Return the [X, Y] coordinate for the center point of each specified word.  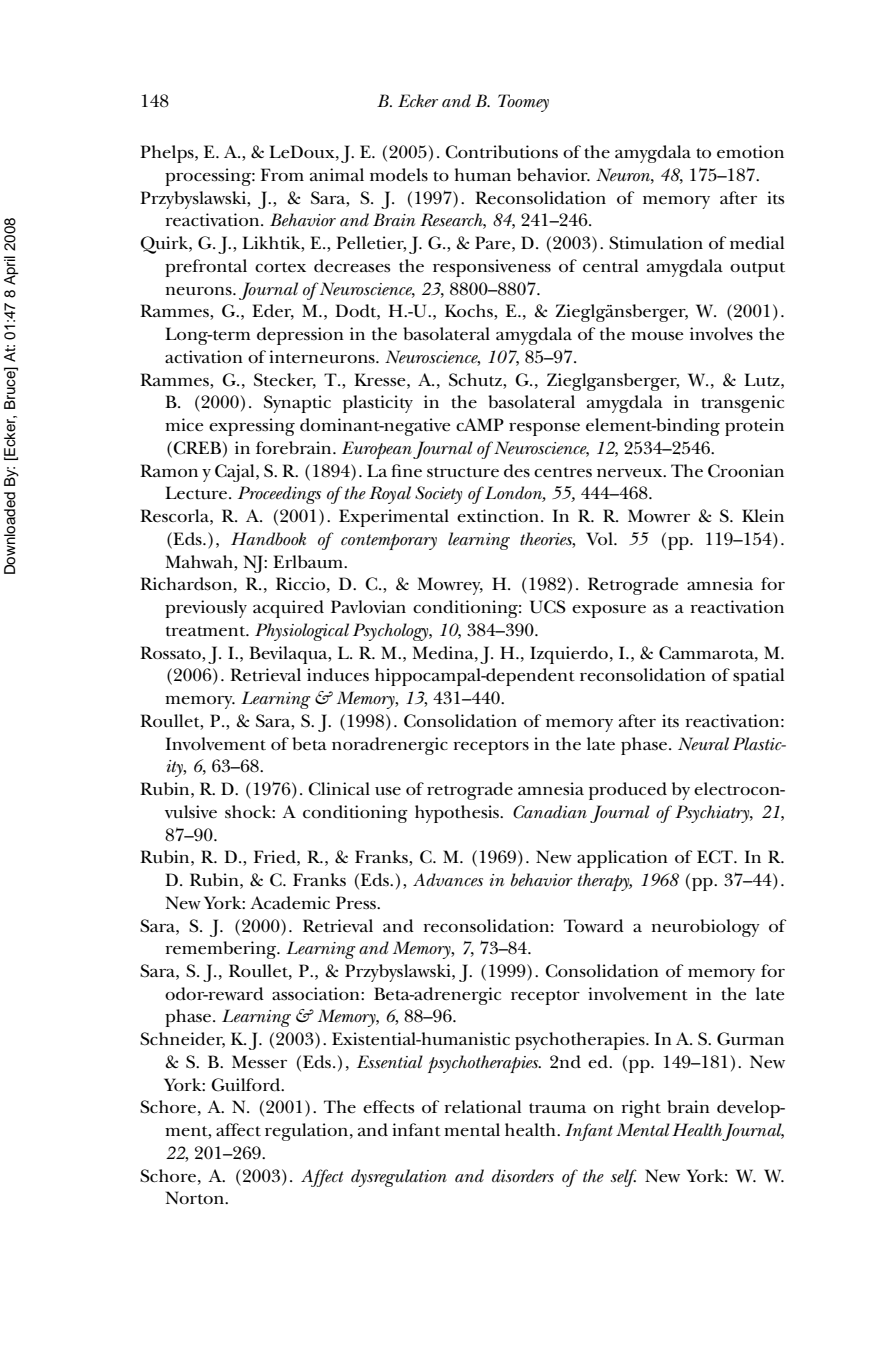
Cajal [236, 473]
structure [463, 472]
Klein [763, 516]
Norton [196, 1197]
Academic [290, 903]
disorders [523, 1176]
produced [628, 791]
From [282, 174]
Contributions [501, 152]
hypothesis [458, 814]
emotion [750, 152]
